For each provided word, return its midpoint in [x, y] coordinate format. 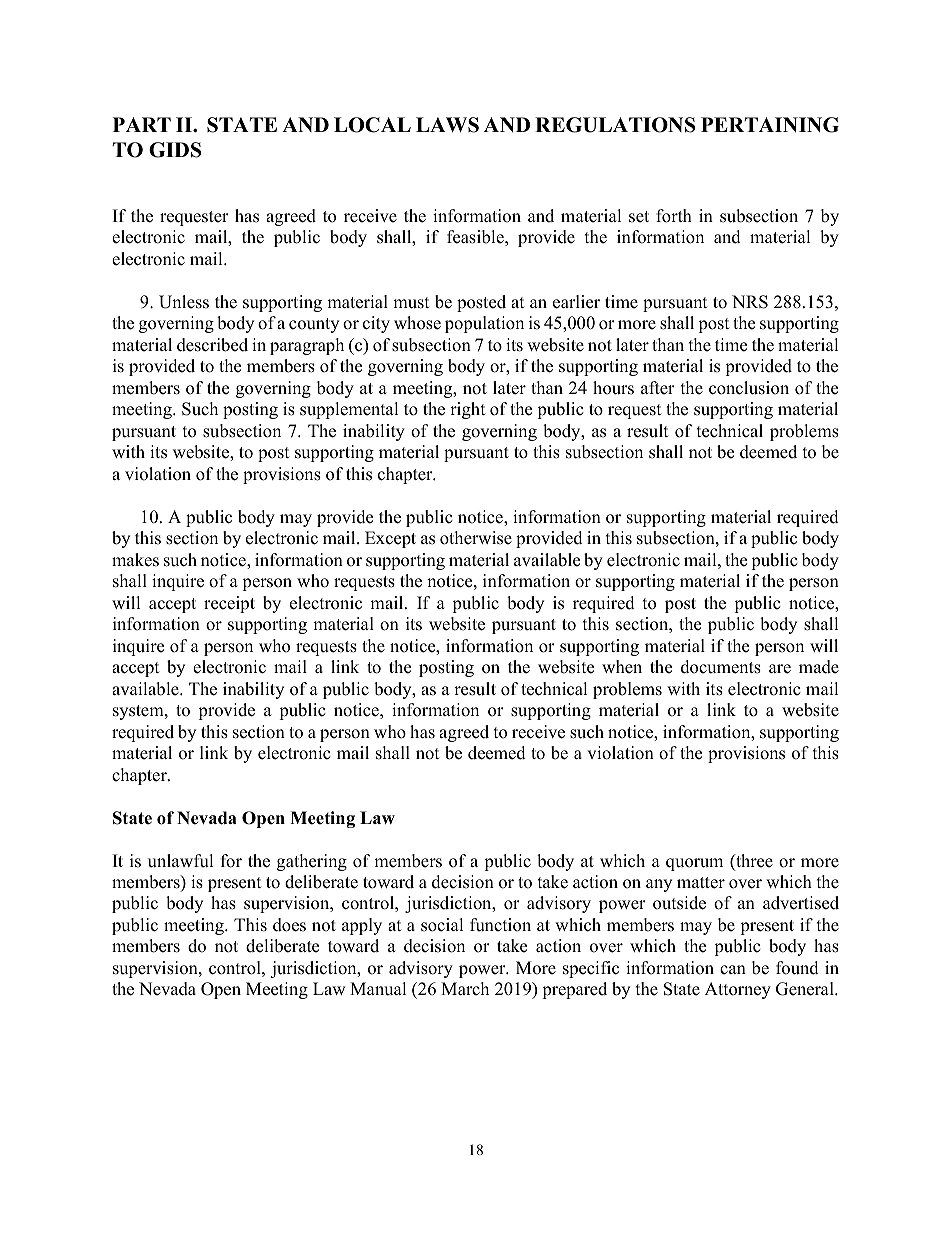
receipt [229, 604]
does [289, 925]
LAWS [447, 125]
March [465, 989]
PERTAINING [770, 125]
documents [721, 667]
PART [142, 124]
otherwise [476, 538]
